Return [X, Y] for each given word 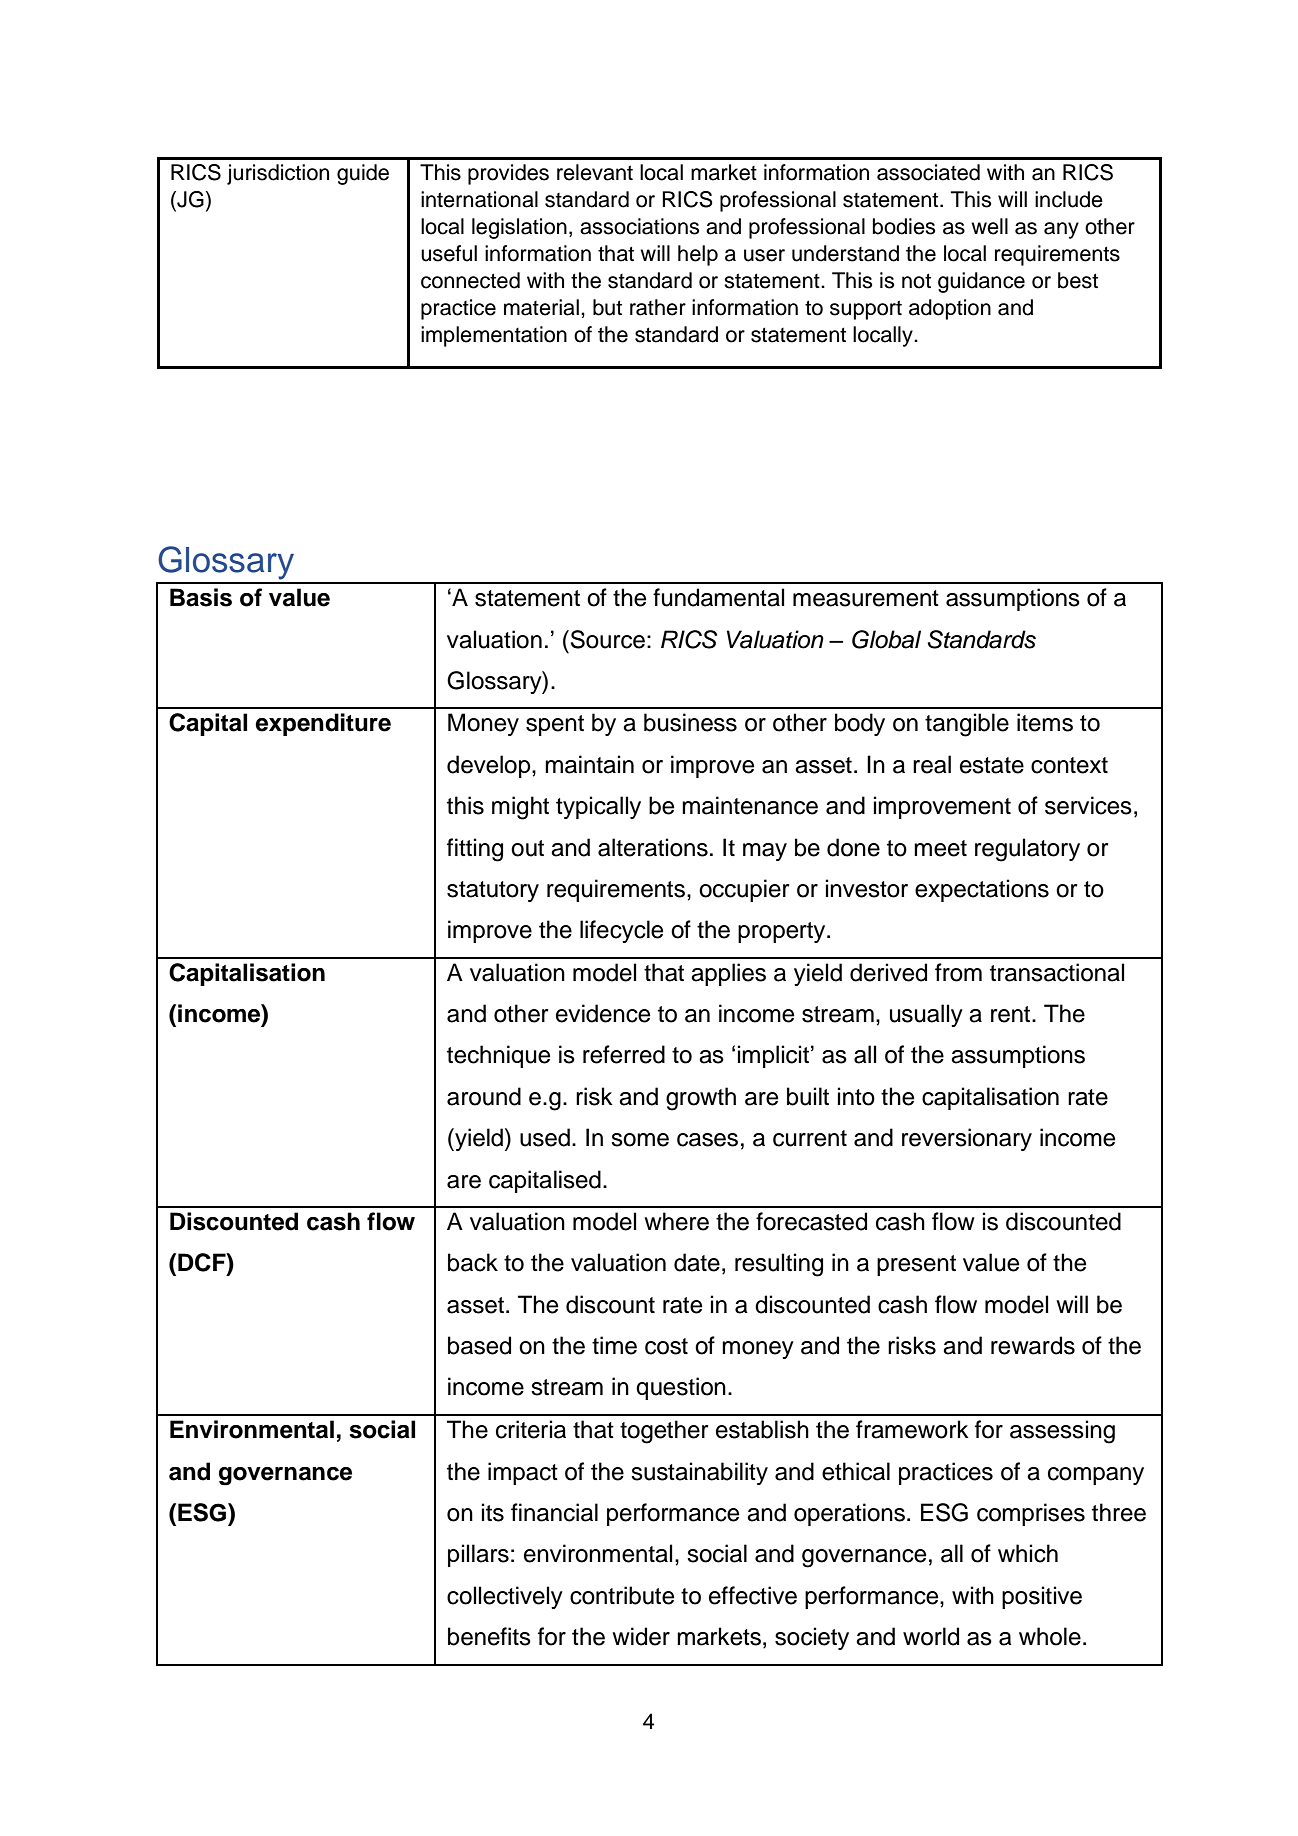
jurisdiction [278, 174]
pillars [478, 1555]
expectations [982, 890]
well [989, 226]
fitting [475, 850]
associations [639, 226]
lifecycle [621, 931]
